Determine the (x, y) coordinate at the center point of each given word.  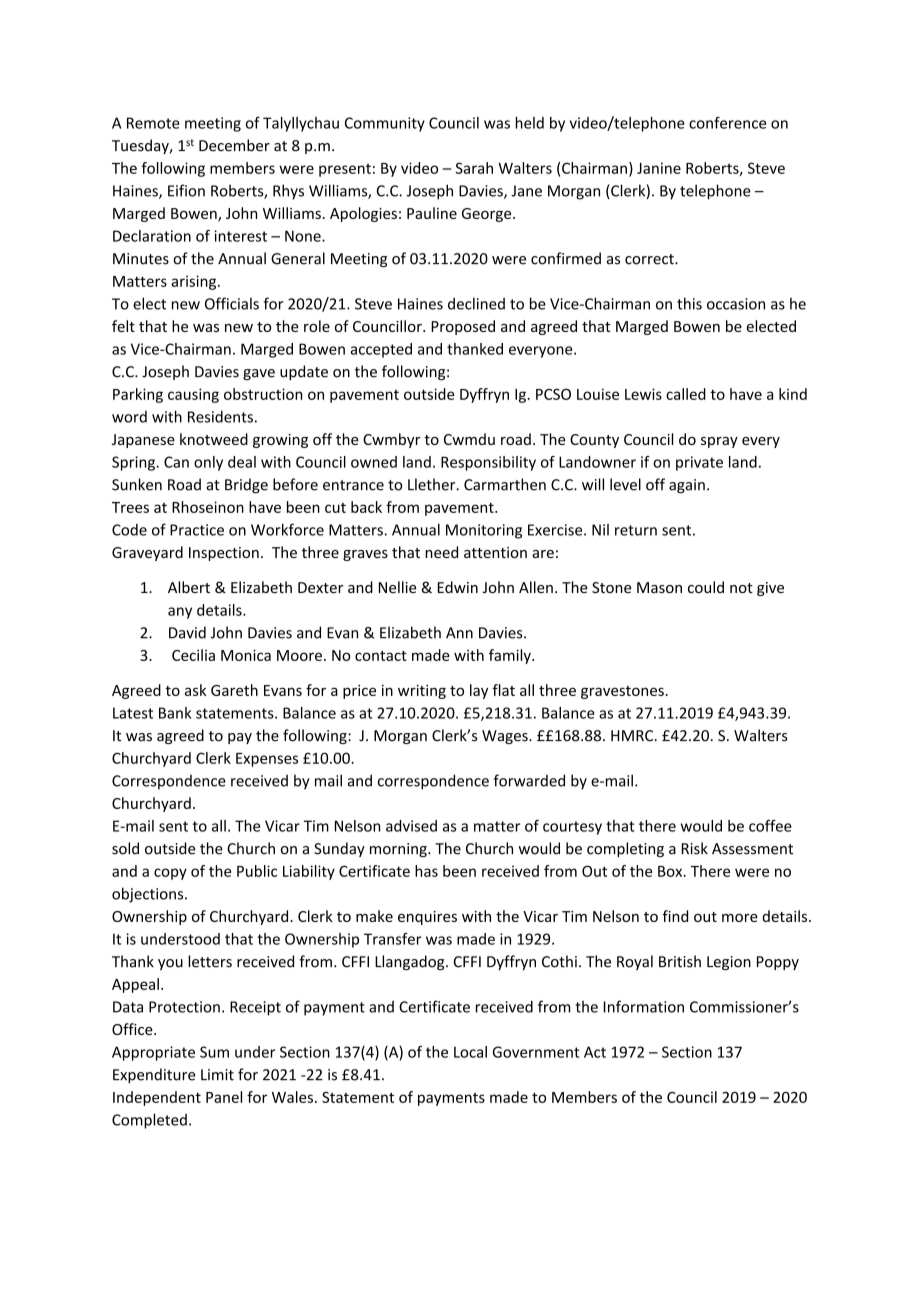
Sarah (474, 168)
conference (727, 123)
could (706, 587)
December (234, 145)
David (187, 632)
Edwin (458, 587)
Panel (224, 1097)
